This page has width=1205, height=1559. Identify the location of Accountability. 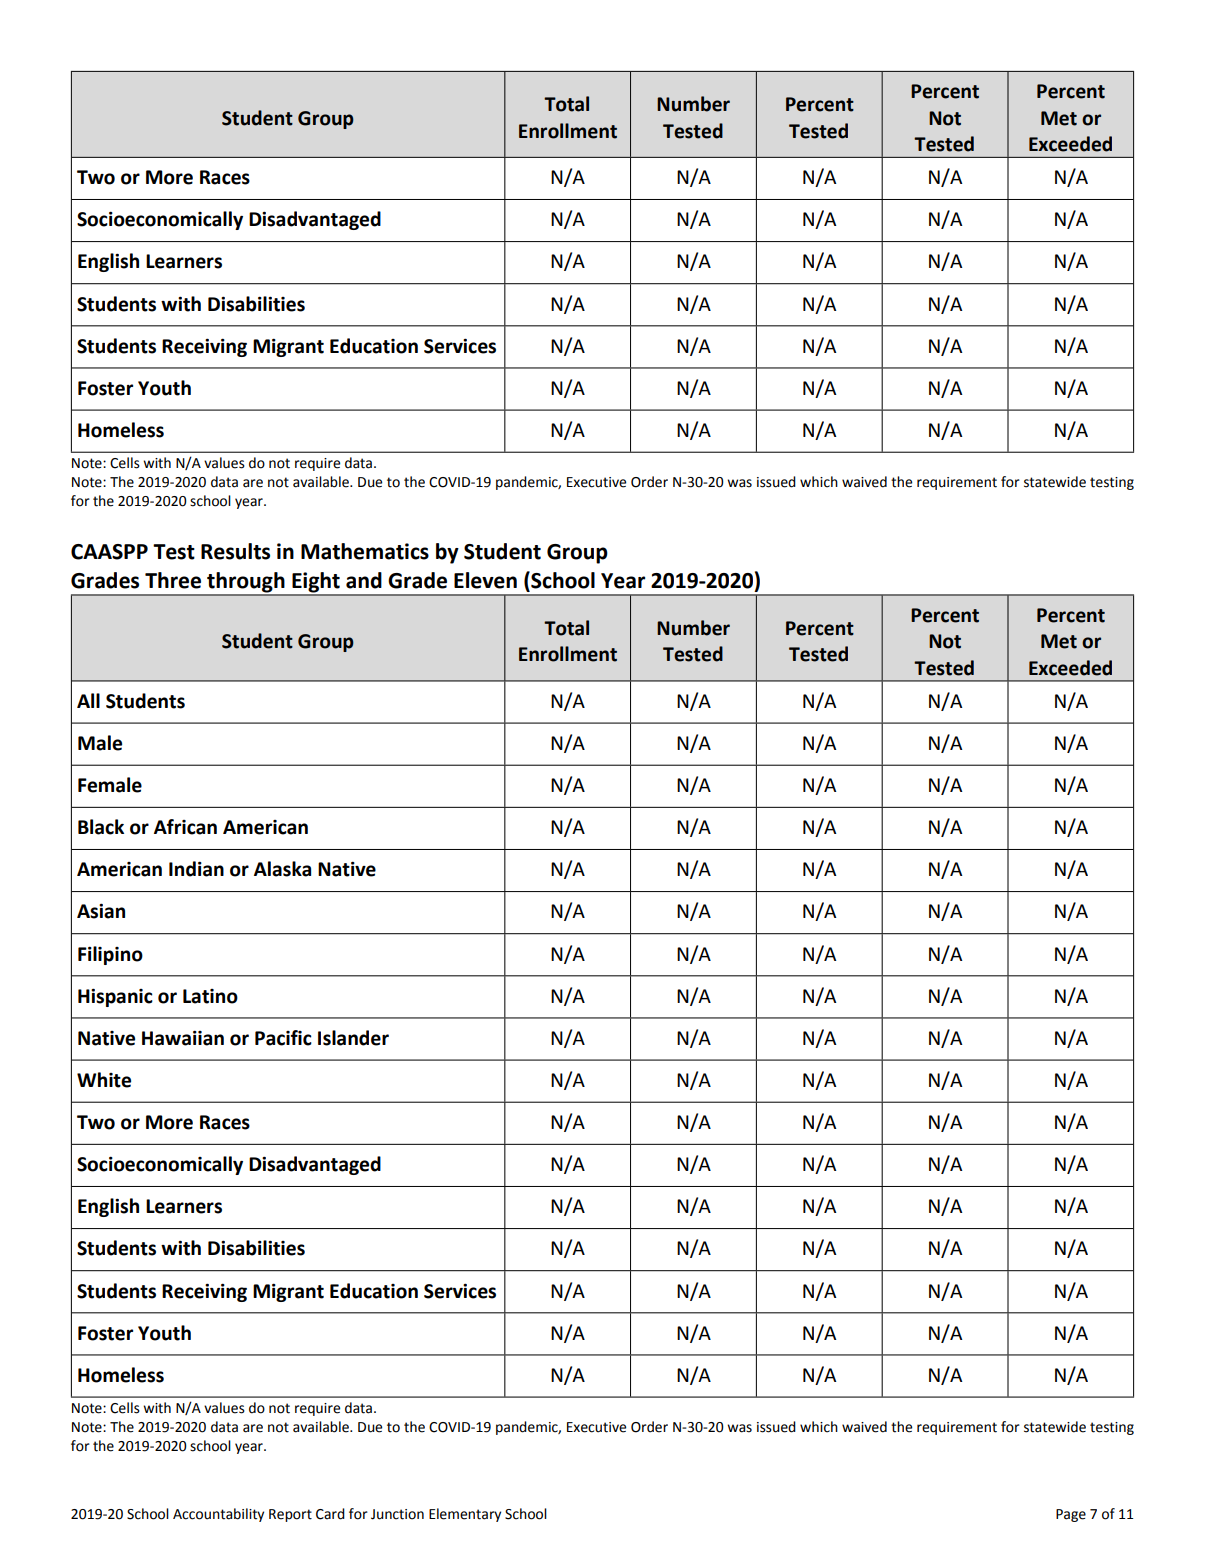
(218, 1515).
